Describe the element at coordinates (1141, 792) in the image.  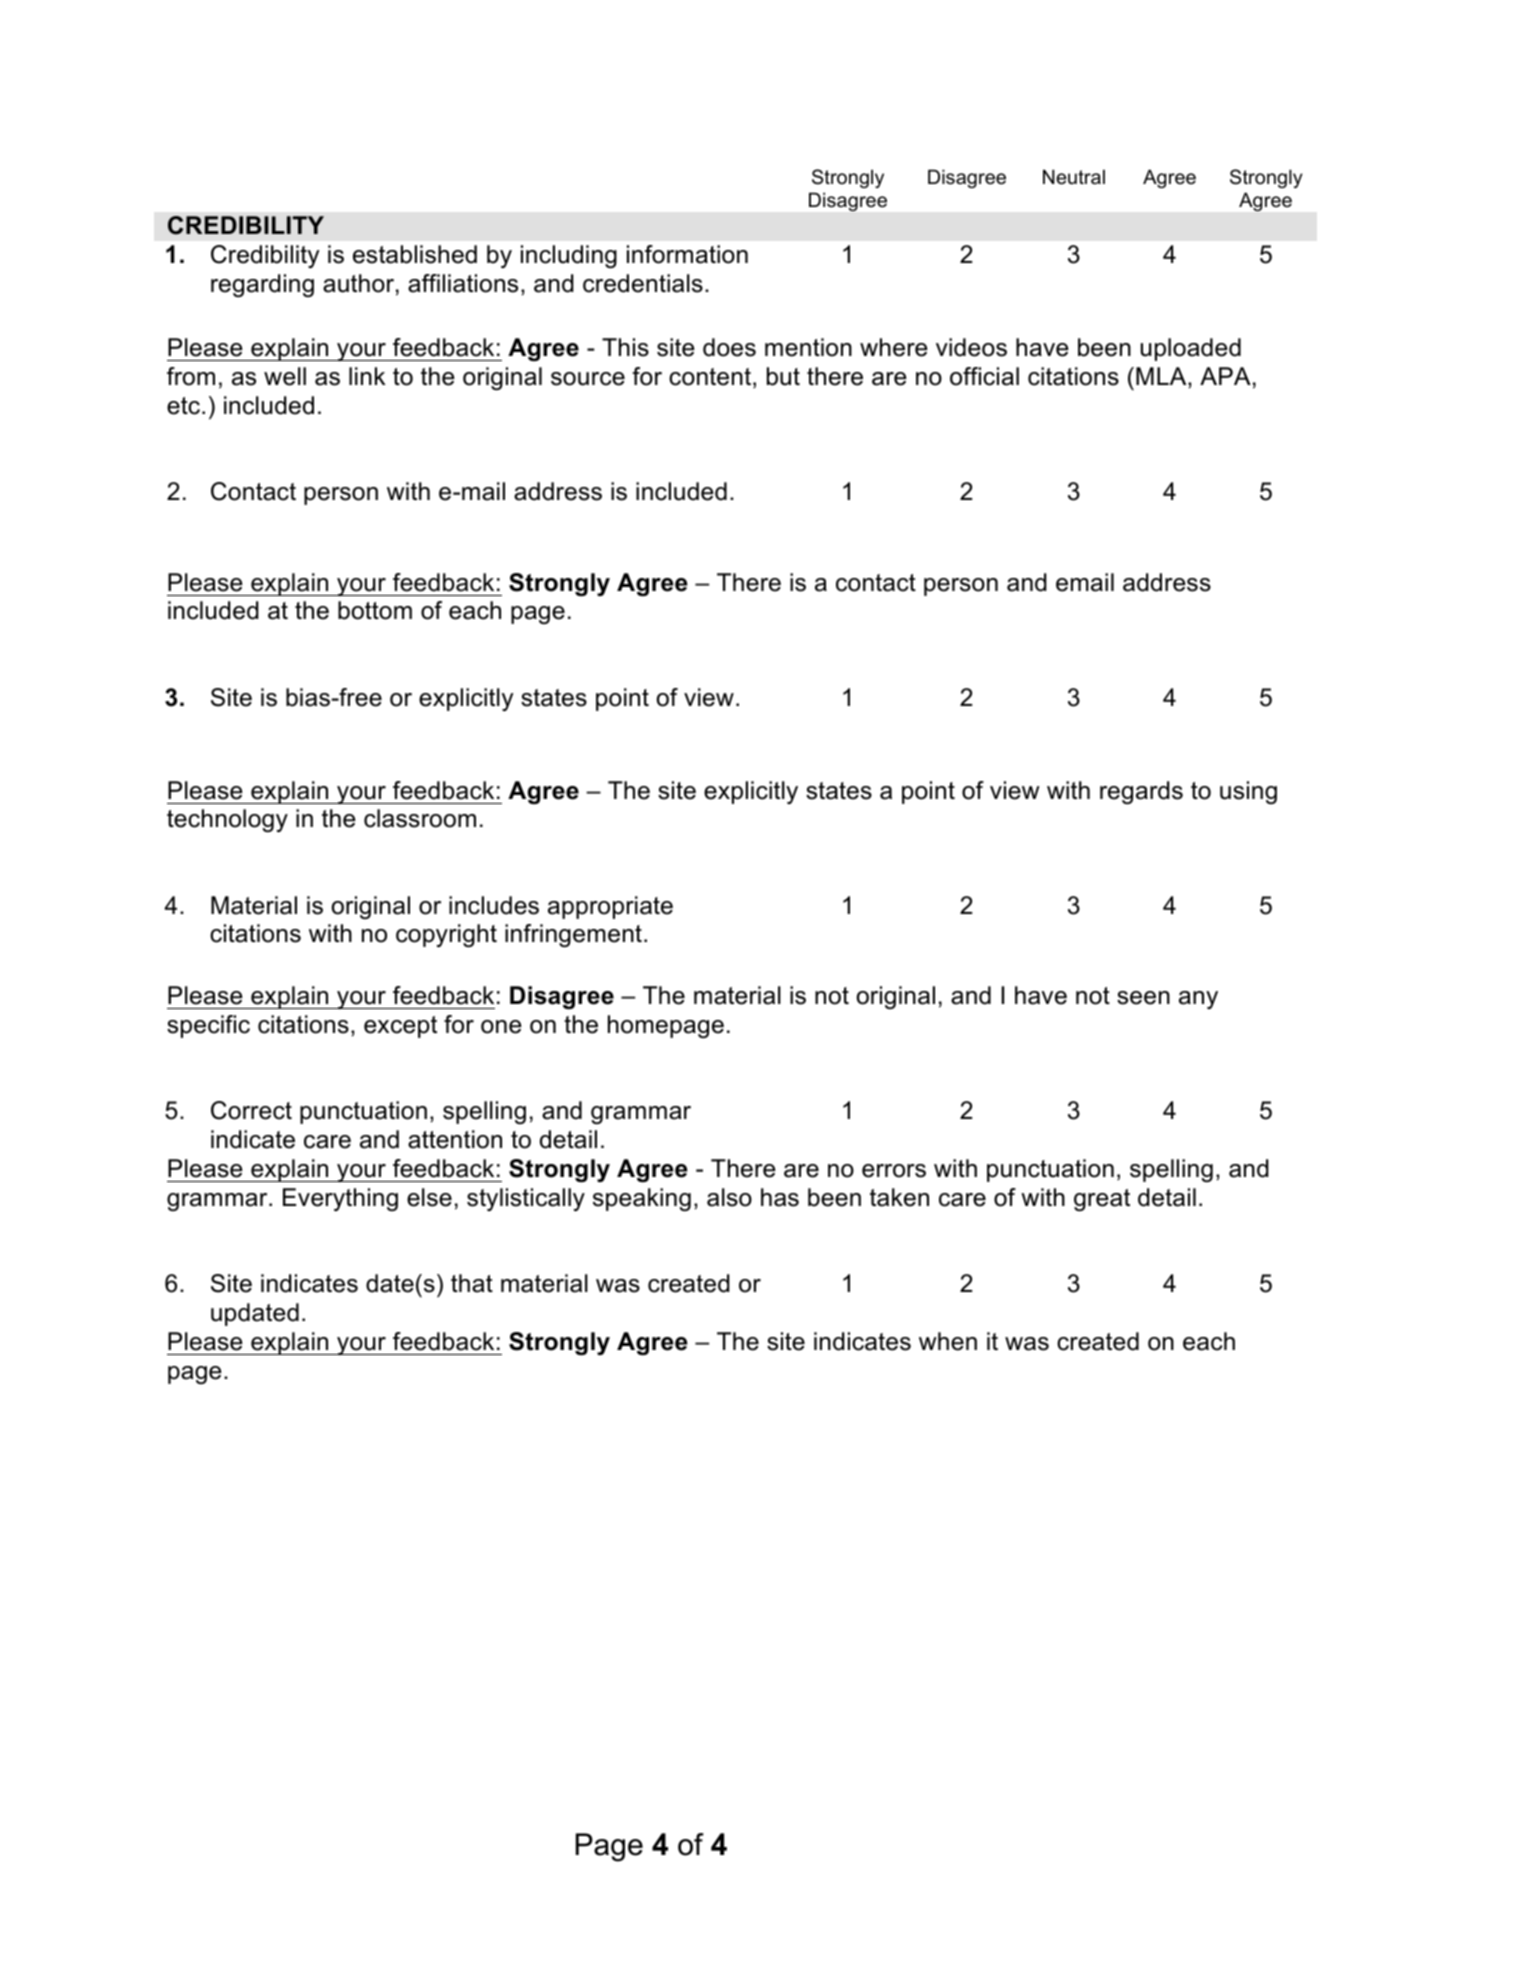
I see `regards` at that location.
